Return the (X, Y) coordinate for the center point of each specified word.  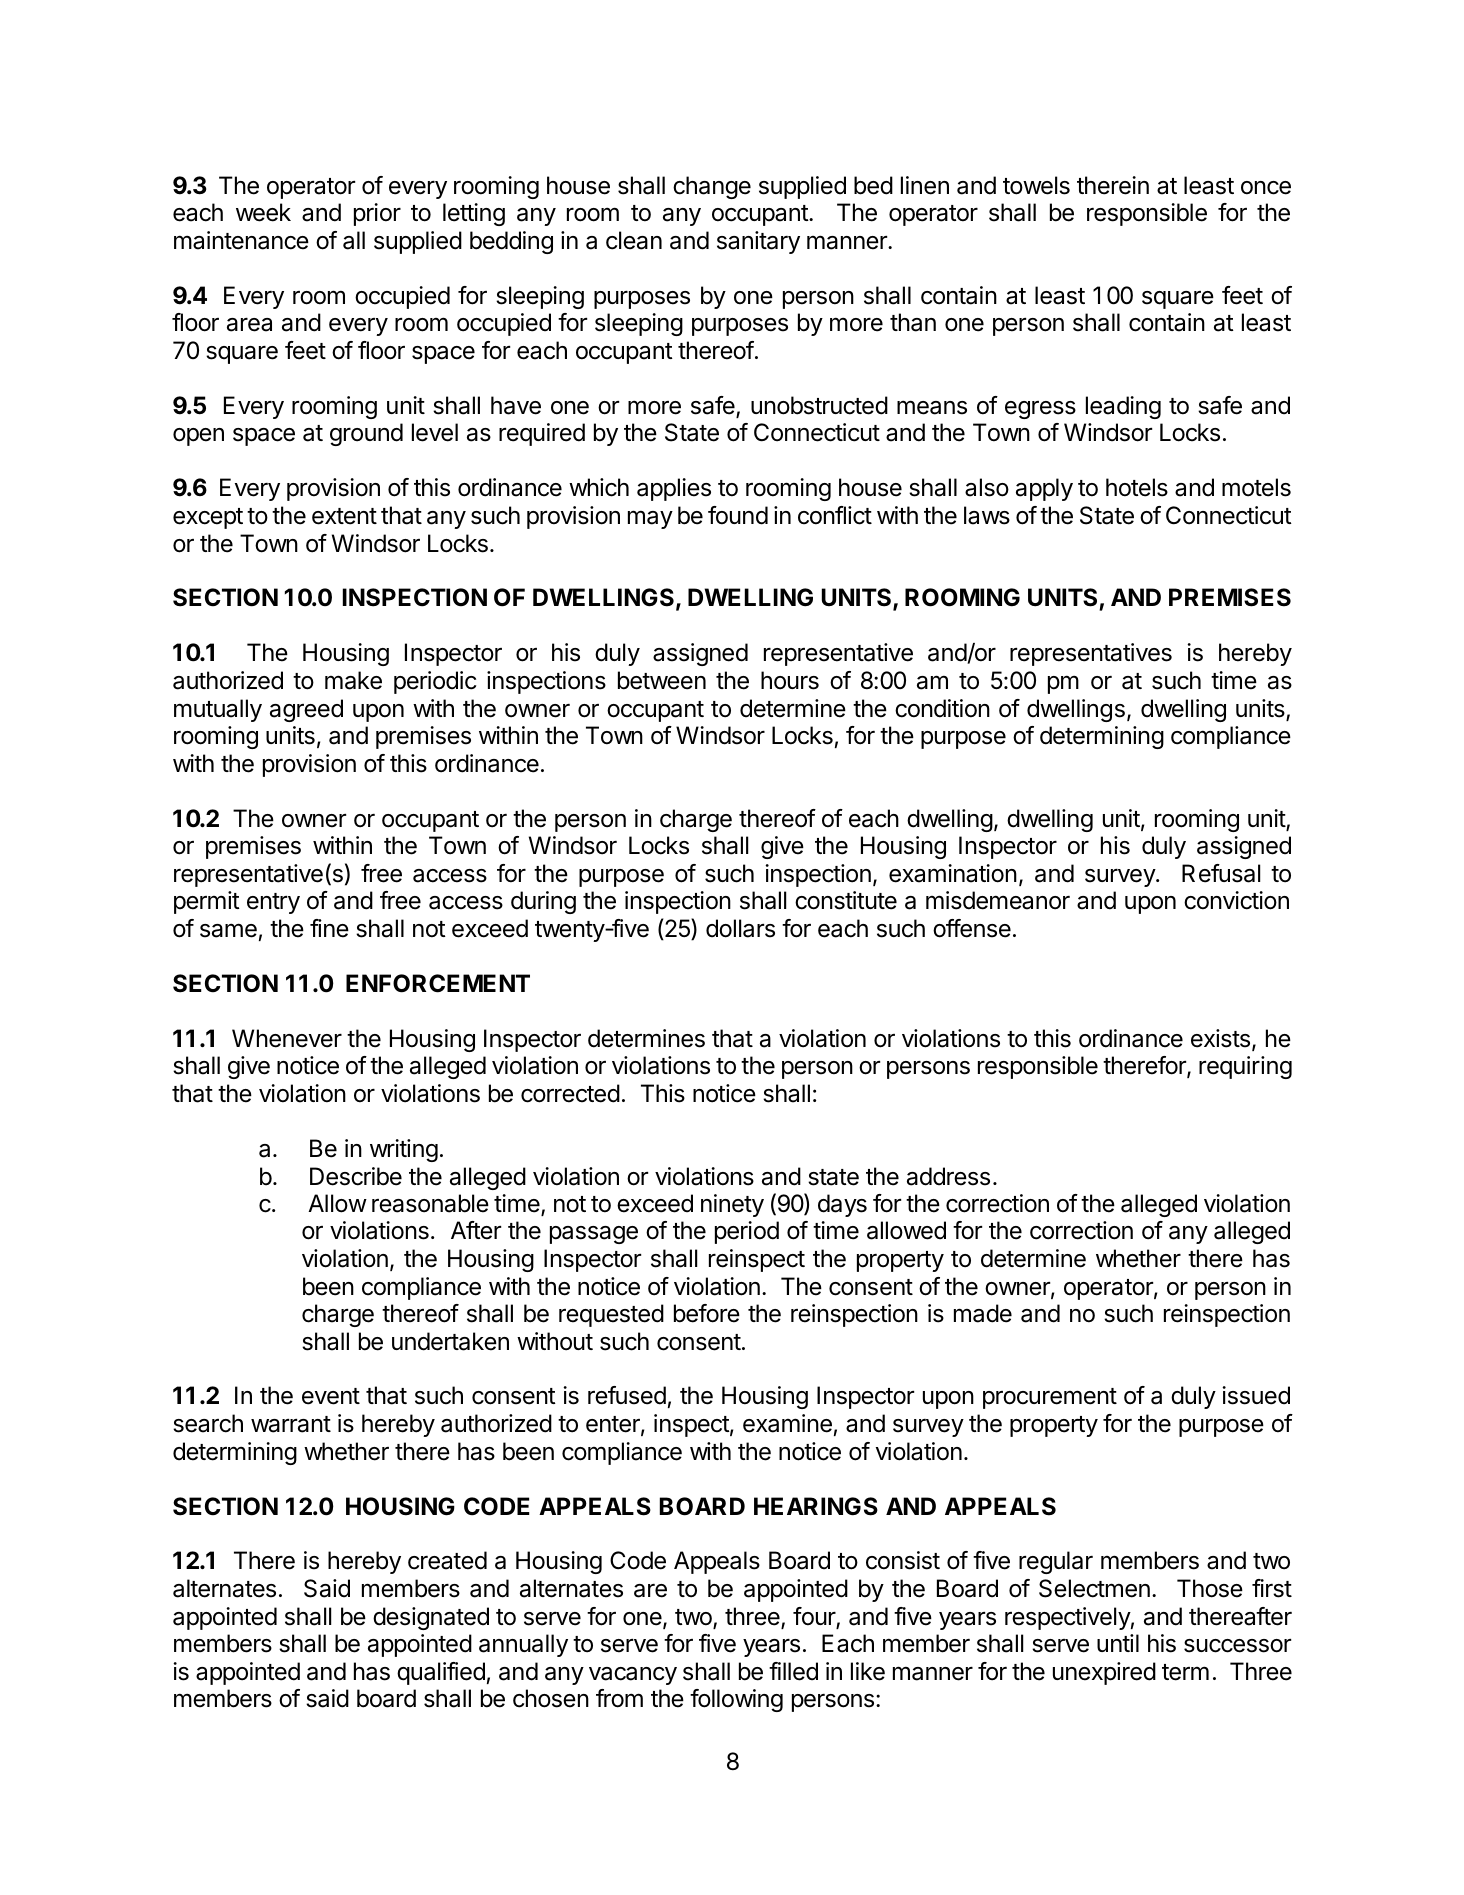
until (1118, 1643)
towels (1036, 185)
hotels (1137, 487)
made (983, 1313)
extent (344, 516)
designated (431, 1618)
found (738, 515)
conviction (1236, 900)
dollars (740, 928)
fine (329, 928)
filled (793, 1671)
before (707, 1313)
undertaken (450, 1341)
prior (377, 214)
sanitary (758, 242)
